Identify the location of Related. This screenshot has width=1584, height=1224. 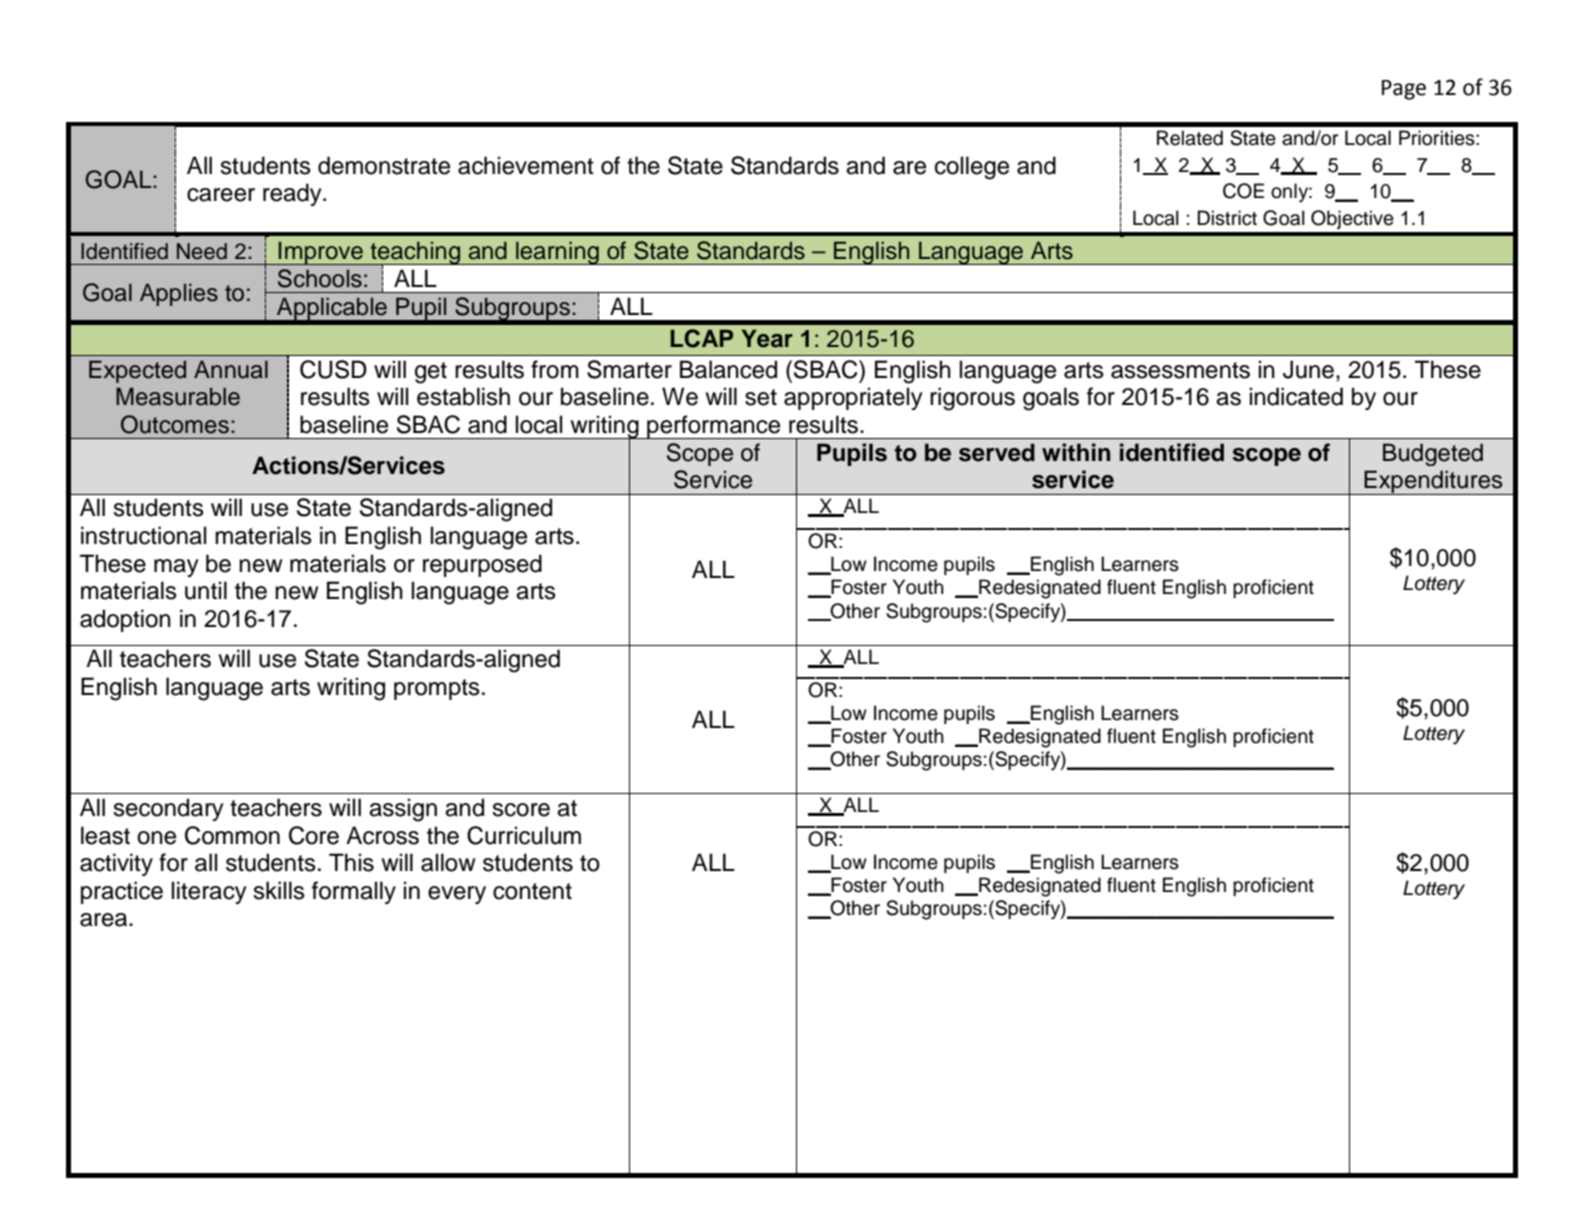
(1190, 138).
